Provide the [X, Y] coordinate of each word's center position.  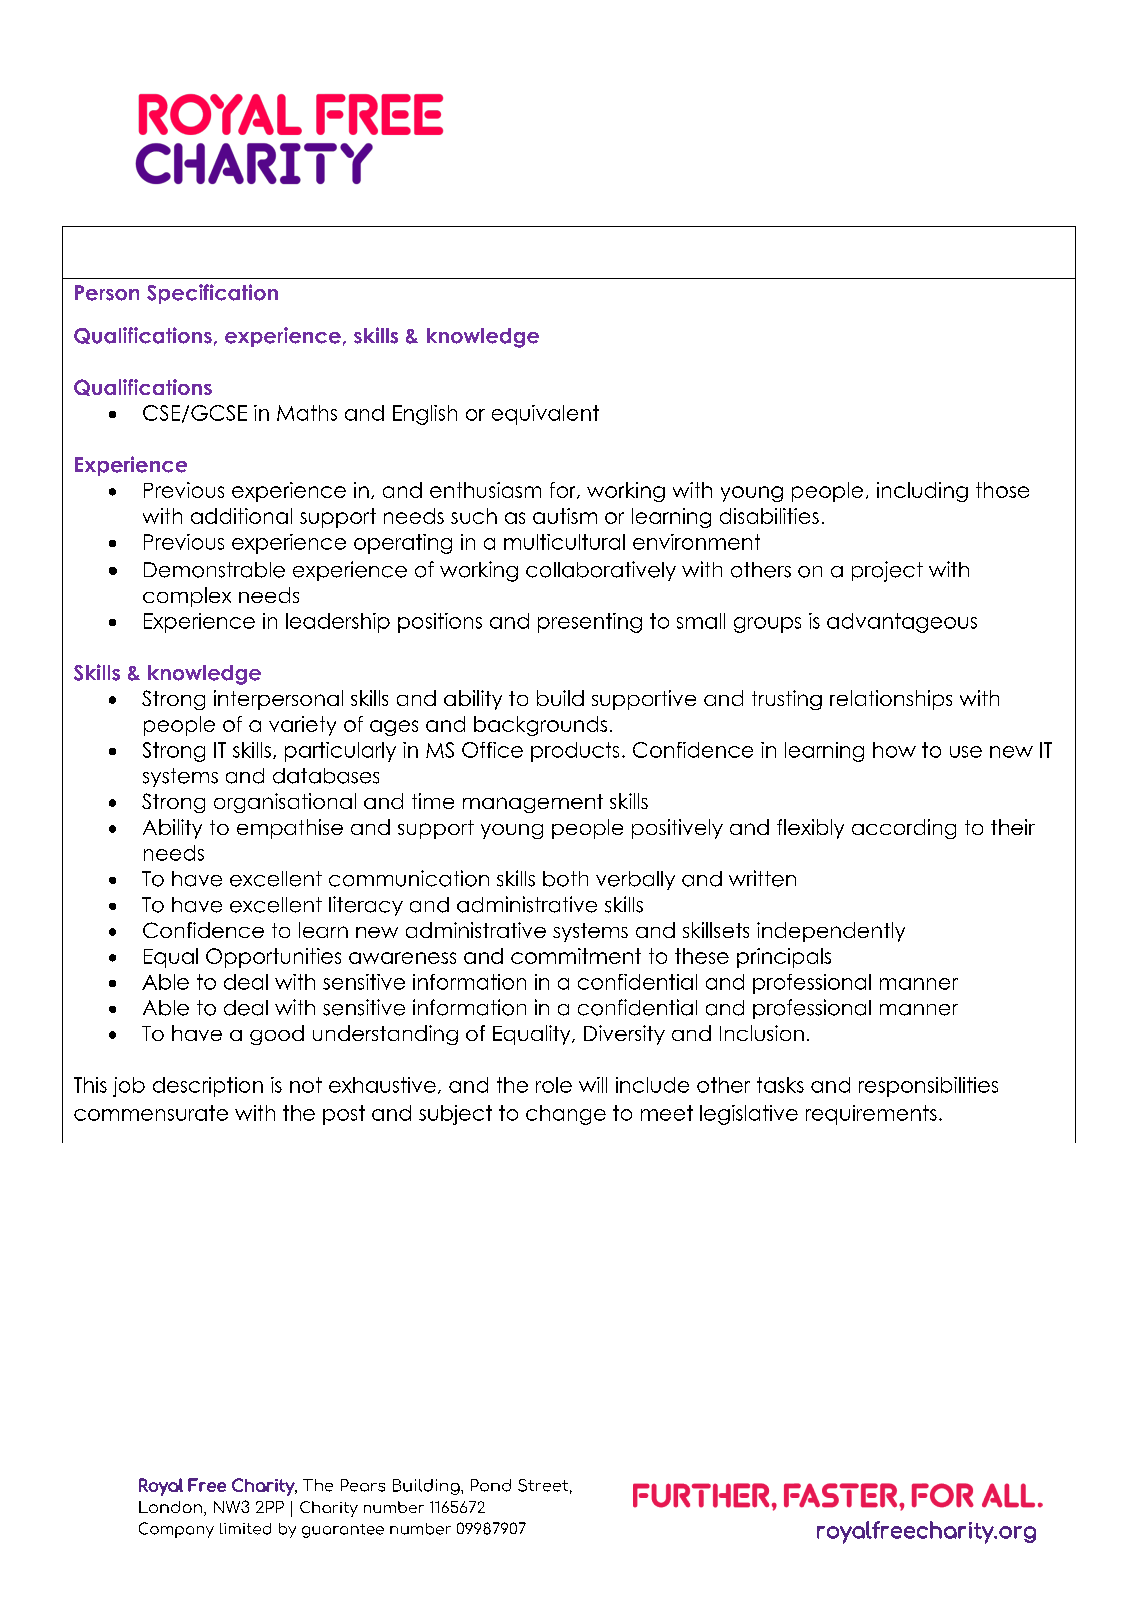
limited [245, 1529]
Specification [212, 294]
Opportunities [273, 958]
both [565, 879]
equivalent [545, 415]
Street [543, 1485]
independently [831, 932]
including [922, 492]
